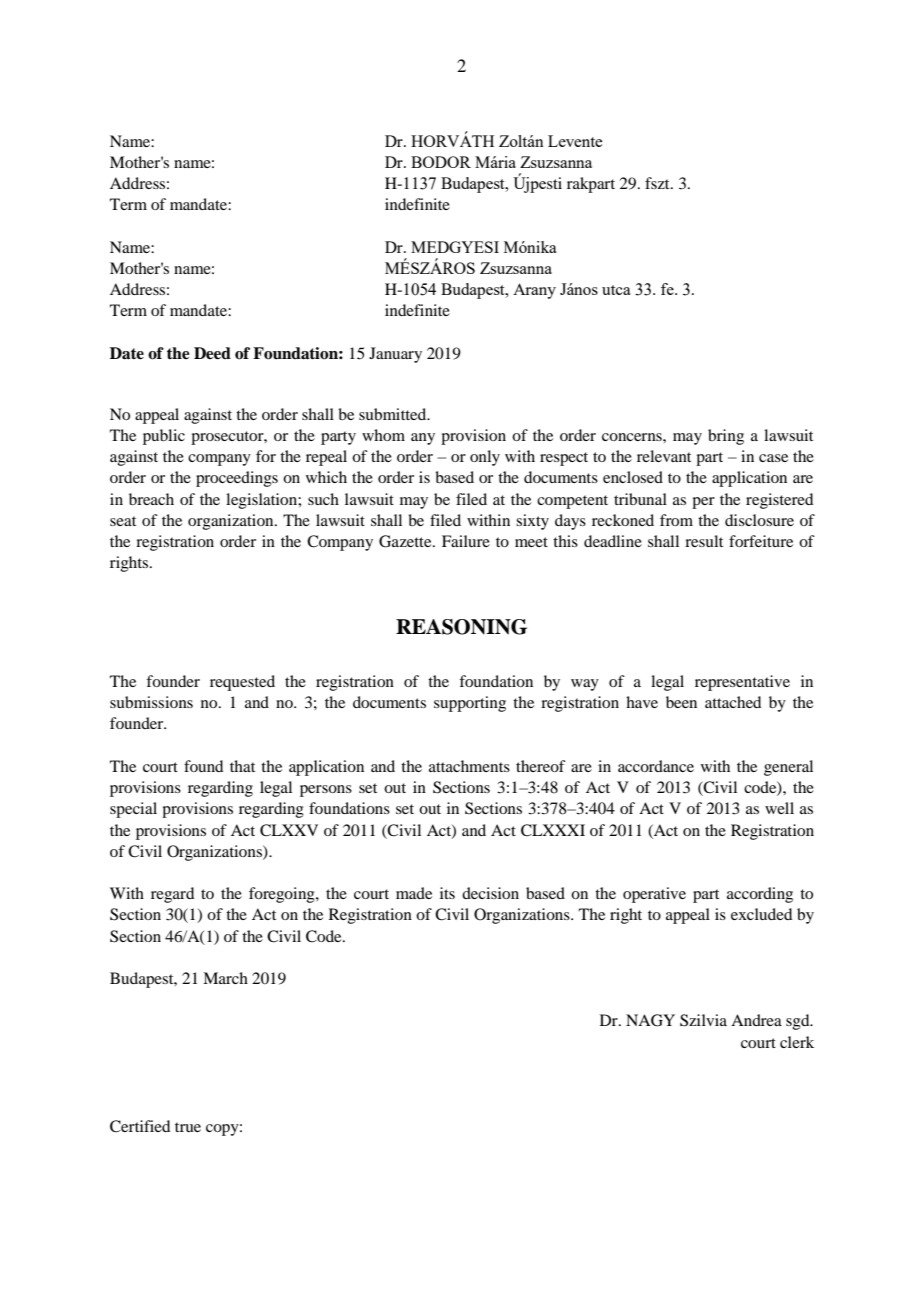 This document has height=1308, width=924. Describe the element at coordinates (242, 766) in the document. I see `that` at that location.
